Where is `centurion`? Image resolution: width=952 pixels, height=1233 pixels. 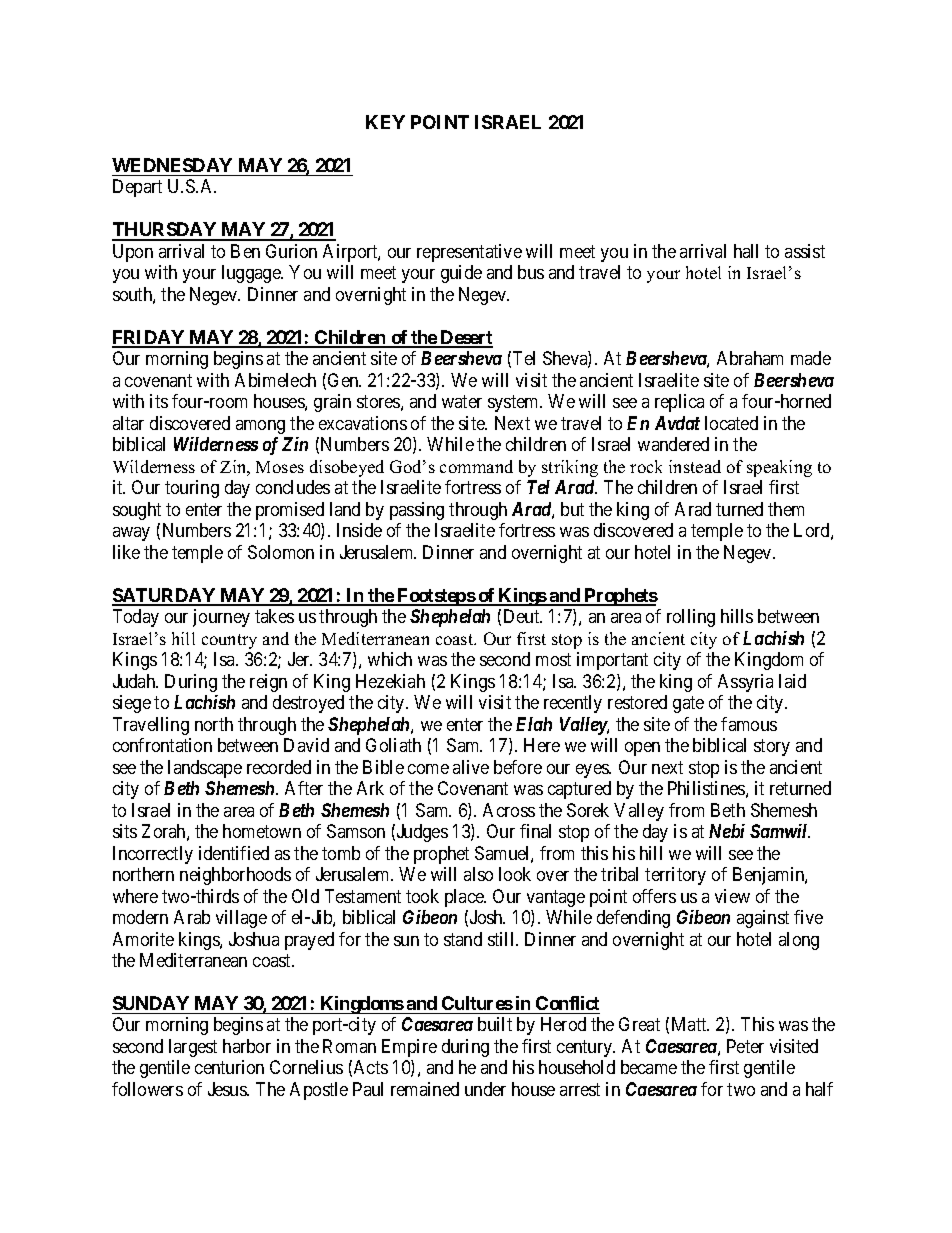
centurion is located at coordinates (229, 1067).
